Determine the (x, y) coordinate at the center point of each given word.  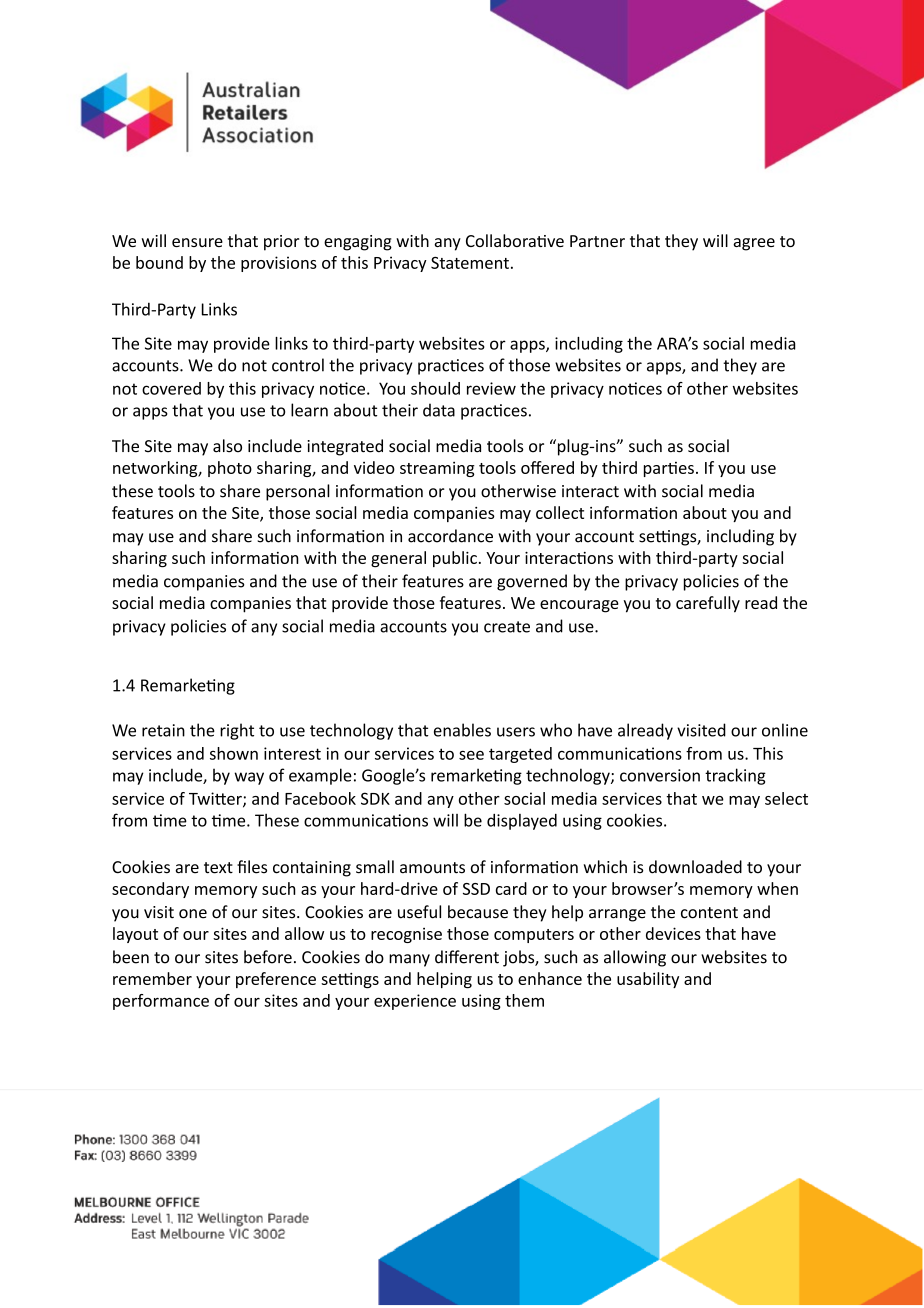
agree (754, 244)
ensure (197, 242)
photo (230, 469)
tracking (735, 776)
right (237, 731)
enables (462, 730)
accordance (450, 536)
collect (560, 512)
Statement (470, 263)
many (409, 960)
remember (152, 978)
